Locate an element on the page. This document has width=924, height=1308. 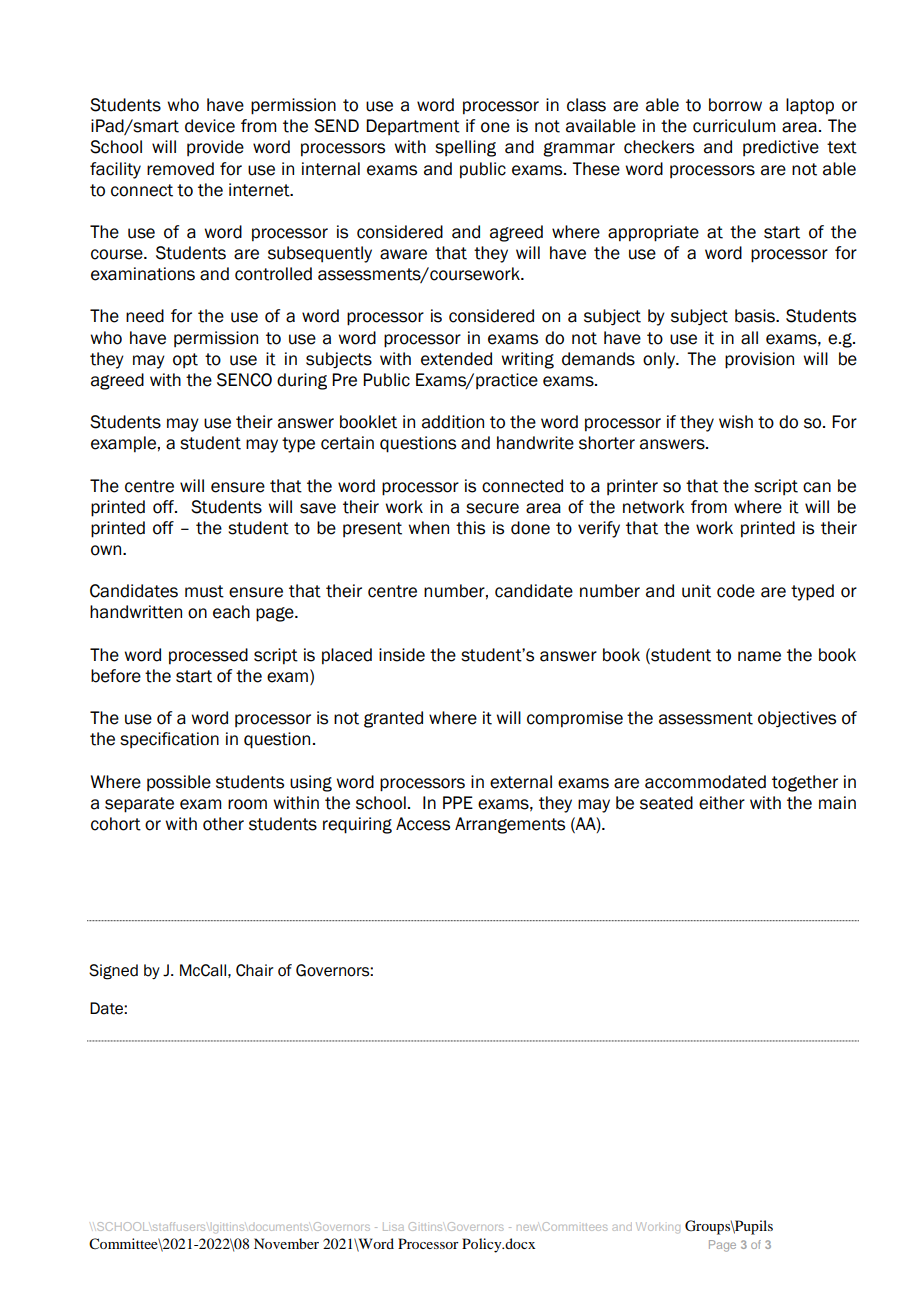
either is located at coordinates (722, 803).
